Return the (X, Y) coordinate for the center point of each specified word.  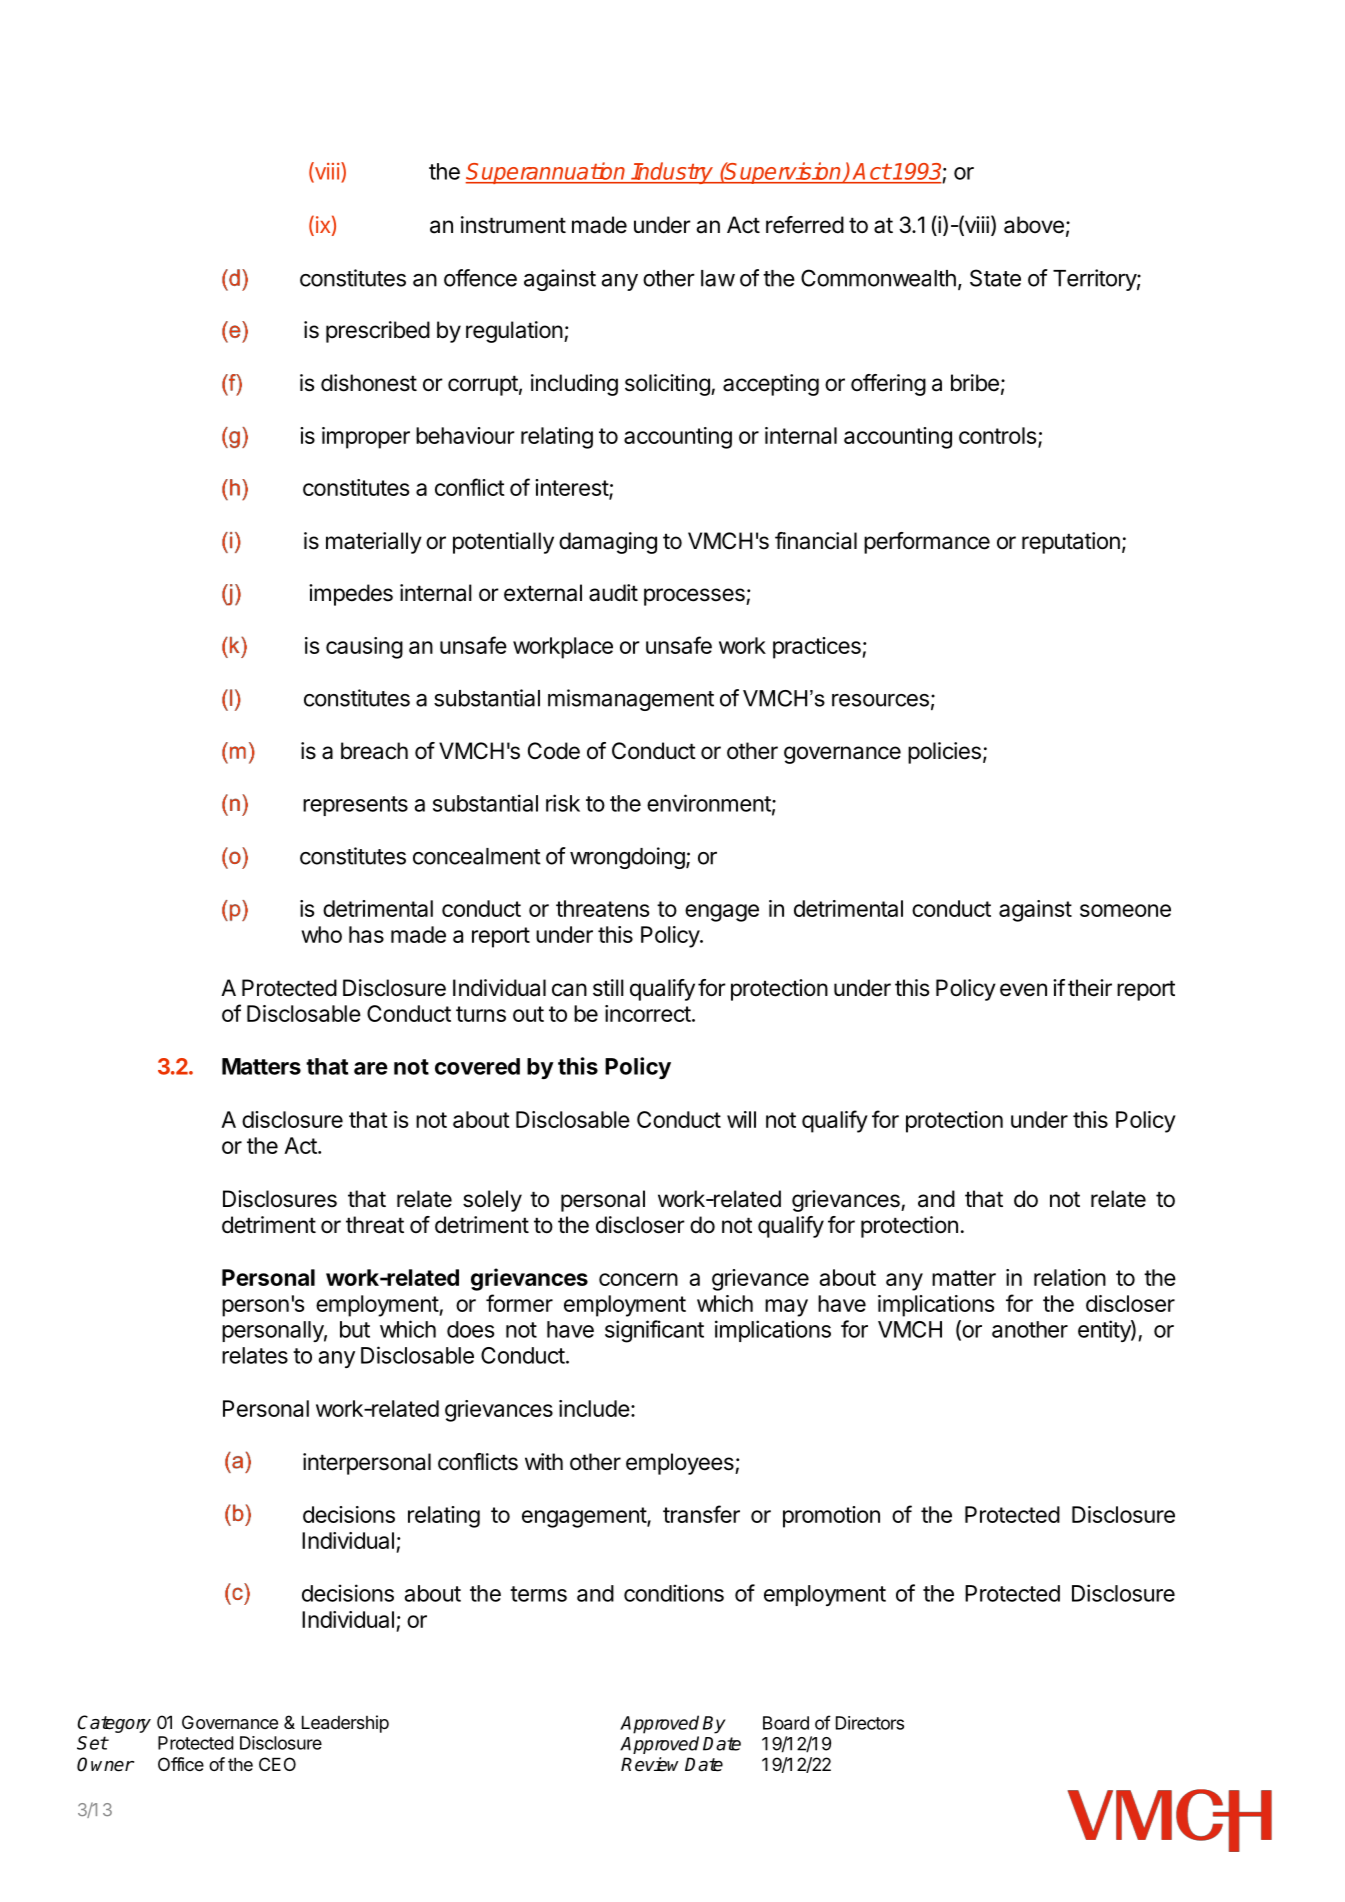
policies (944, 753)
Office (181, 1764)
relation (1070, 1277)
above (1034, 225)
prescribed (378, 332)
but (355, 1329)
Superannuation (546, 173)
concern (638, 1279)
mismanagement (631, 700)
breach (374, 751)
